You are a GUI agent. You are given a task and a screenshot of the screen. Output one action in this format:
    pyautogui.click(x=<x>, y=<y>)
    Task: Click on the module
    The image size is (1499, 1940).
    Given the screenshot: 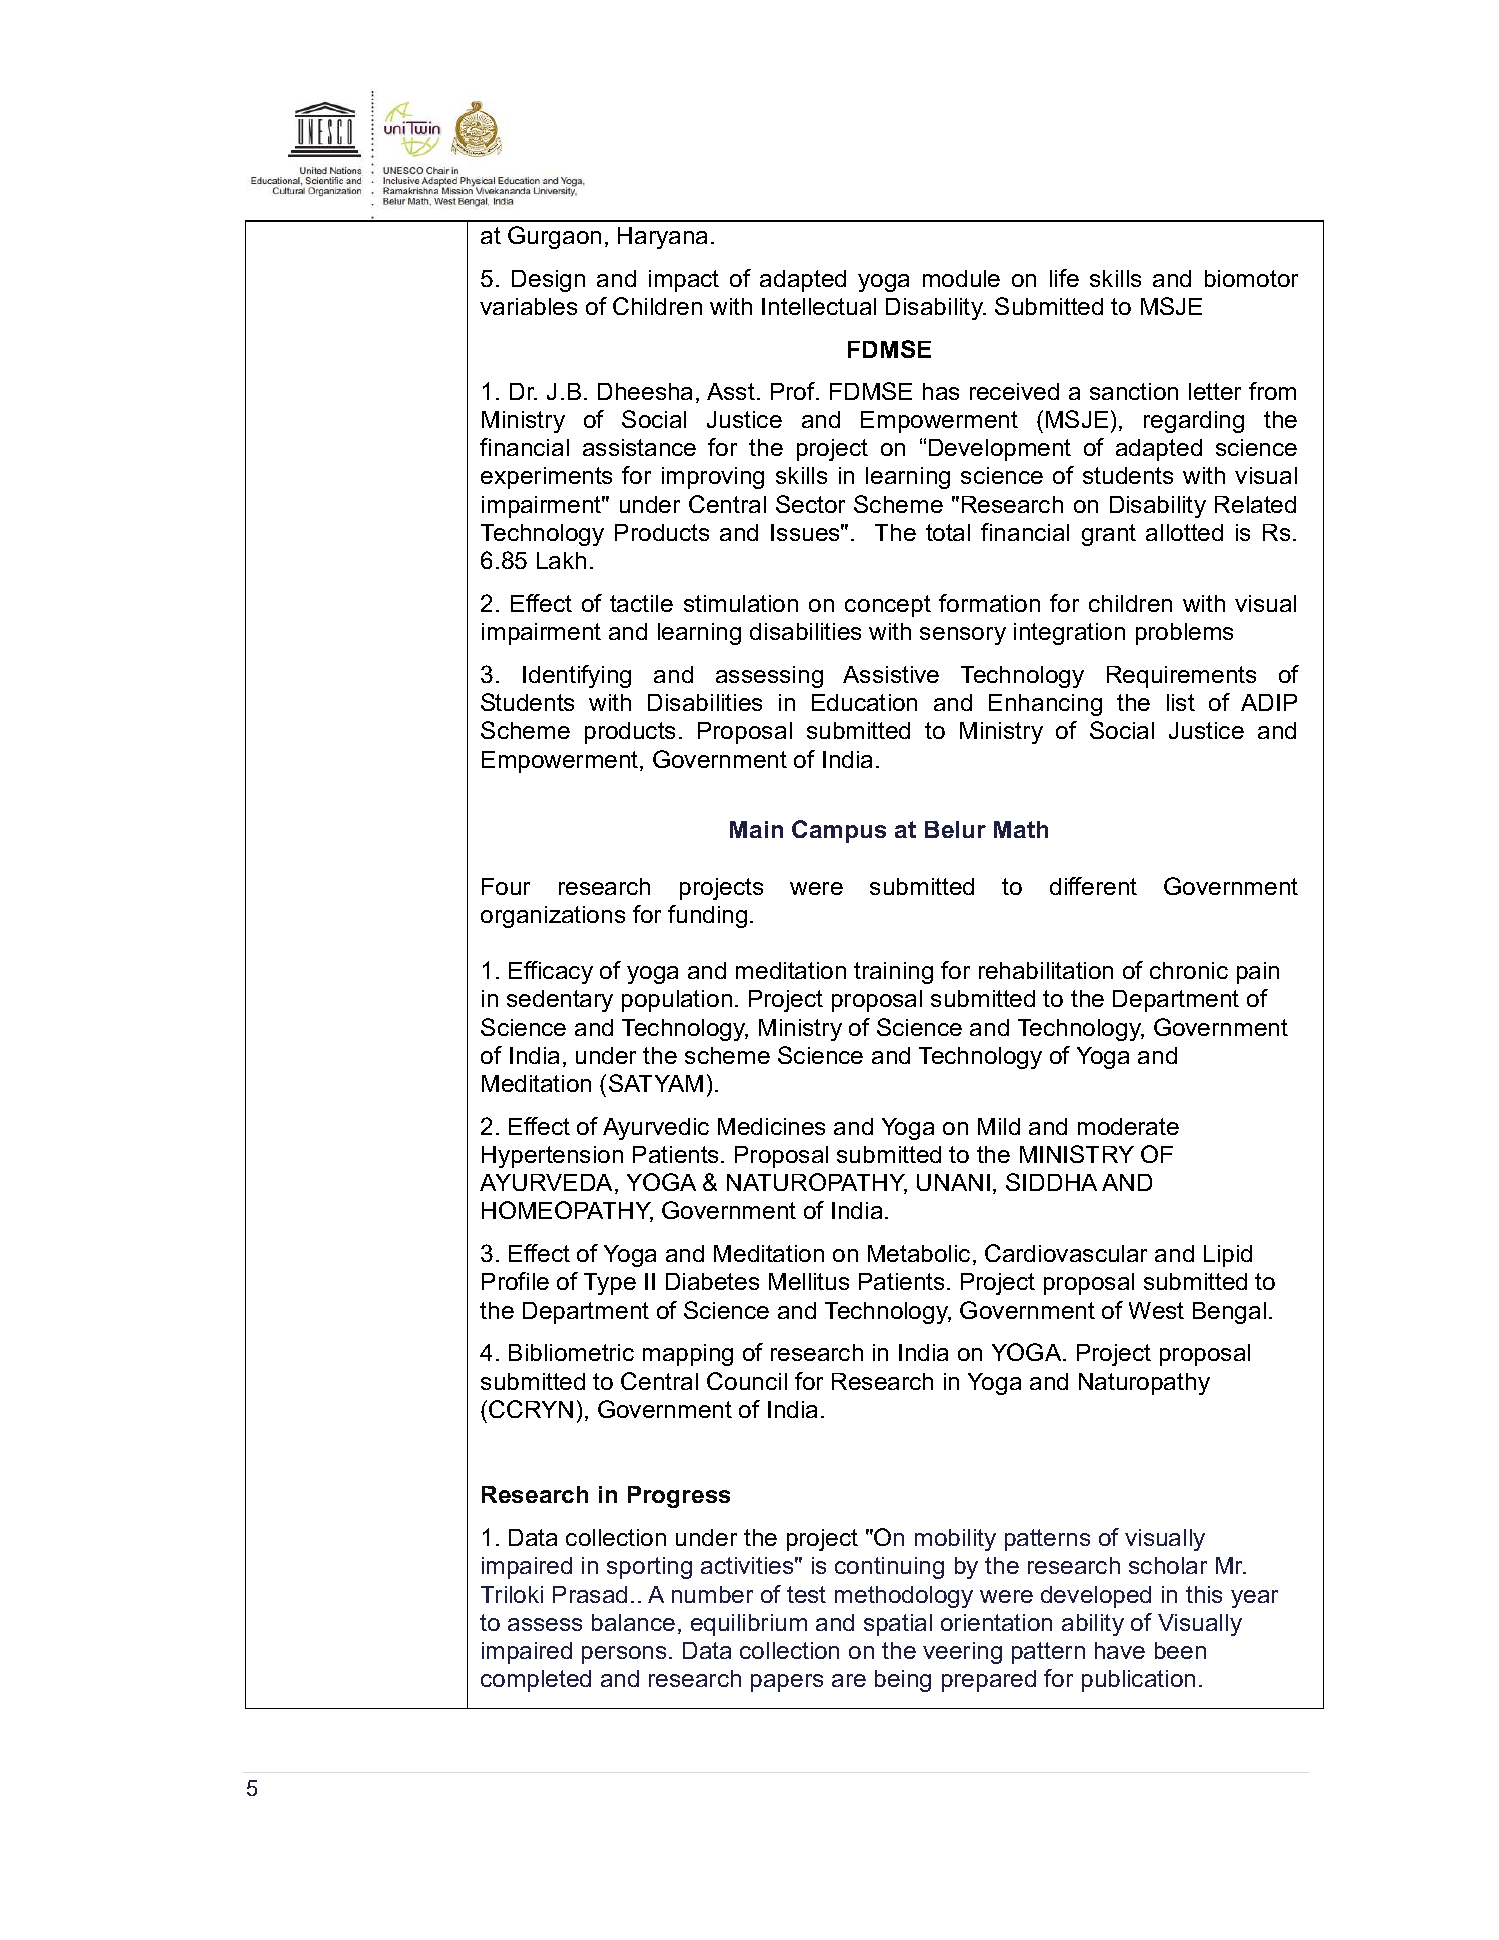 What is the action you would take?
    pyautogui.click(x=961, y=278)
